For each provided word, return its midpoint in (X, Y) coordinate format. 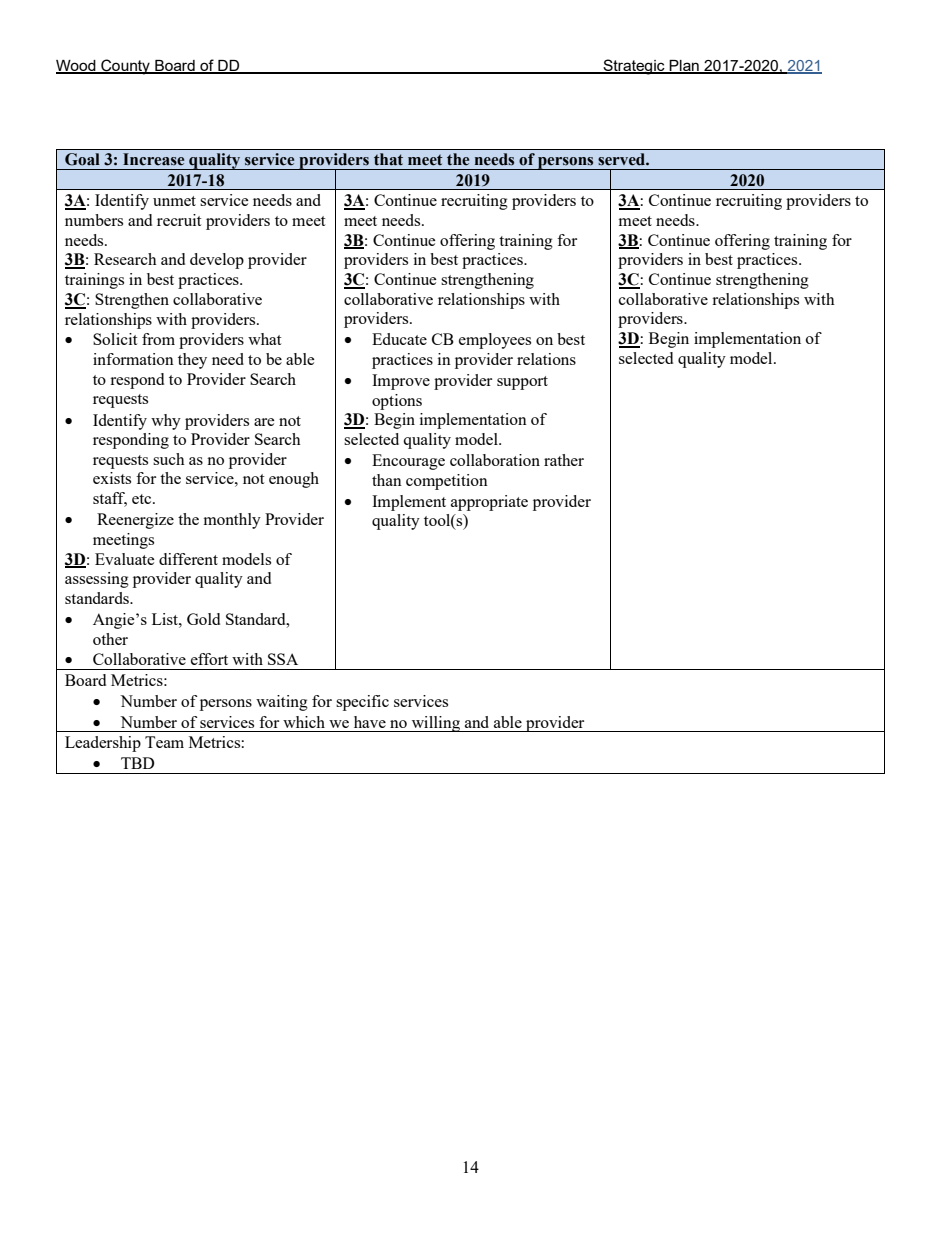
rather (564, 460)
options (397, 402)
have (370, 722)
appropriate (489, 503)
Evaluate (125, 559)
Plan (684, 66)
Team (164, 742)
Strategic (634, 67)
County (125, 67)
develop (217, 261)
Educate (399, 339)
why (166, 422)
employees (495, 341)
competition (447, 482)
